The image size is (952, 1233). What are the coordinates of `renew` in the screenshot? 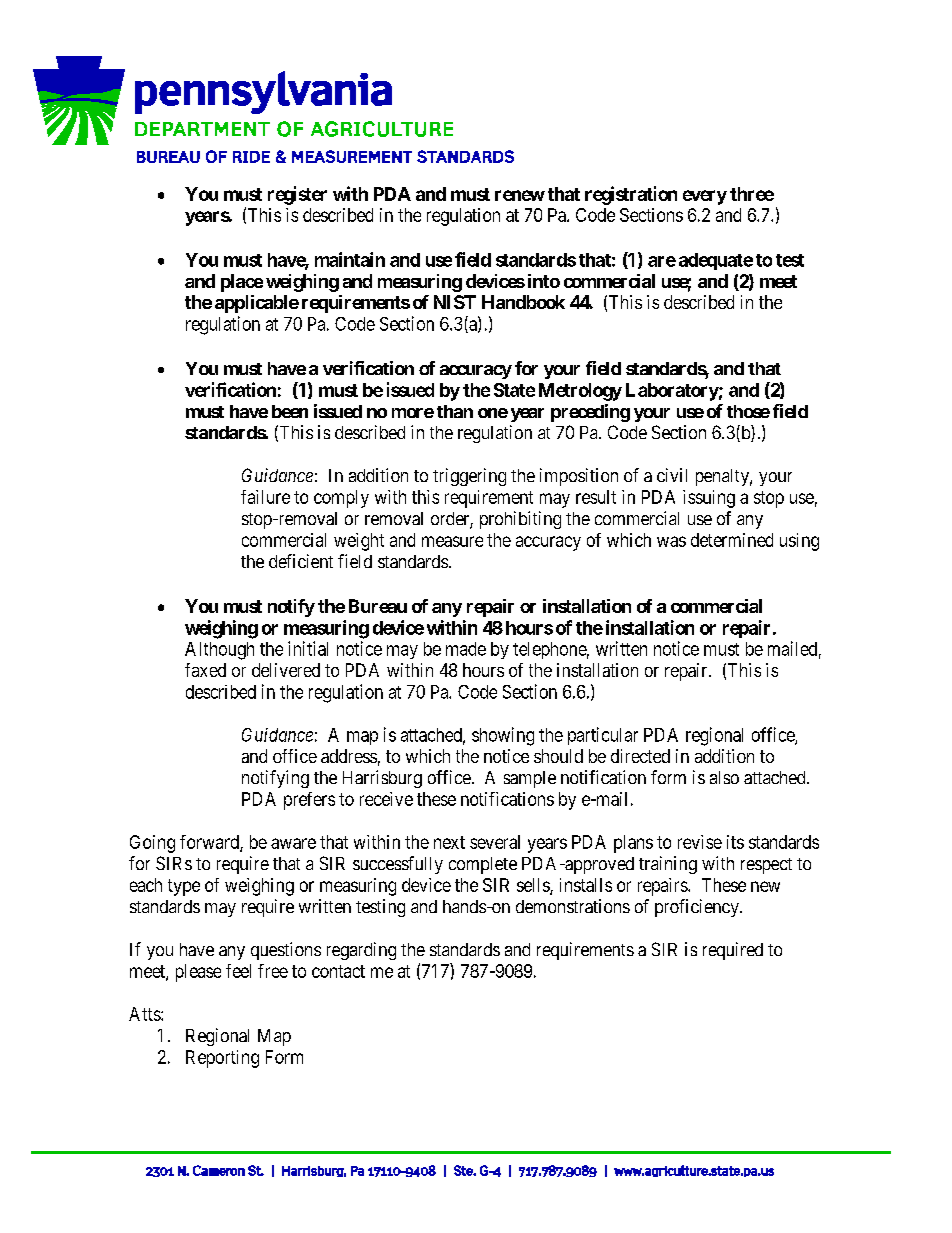 It's located at (520, 195).
